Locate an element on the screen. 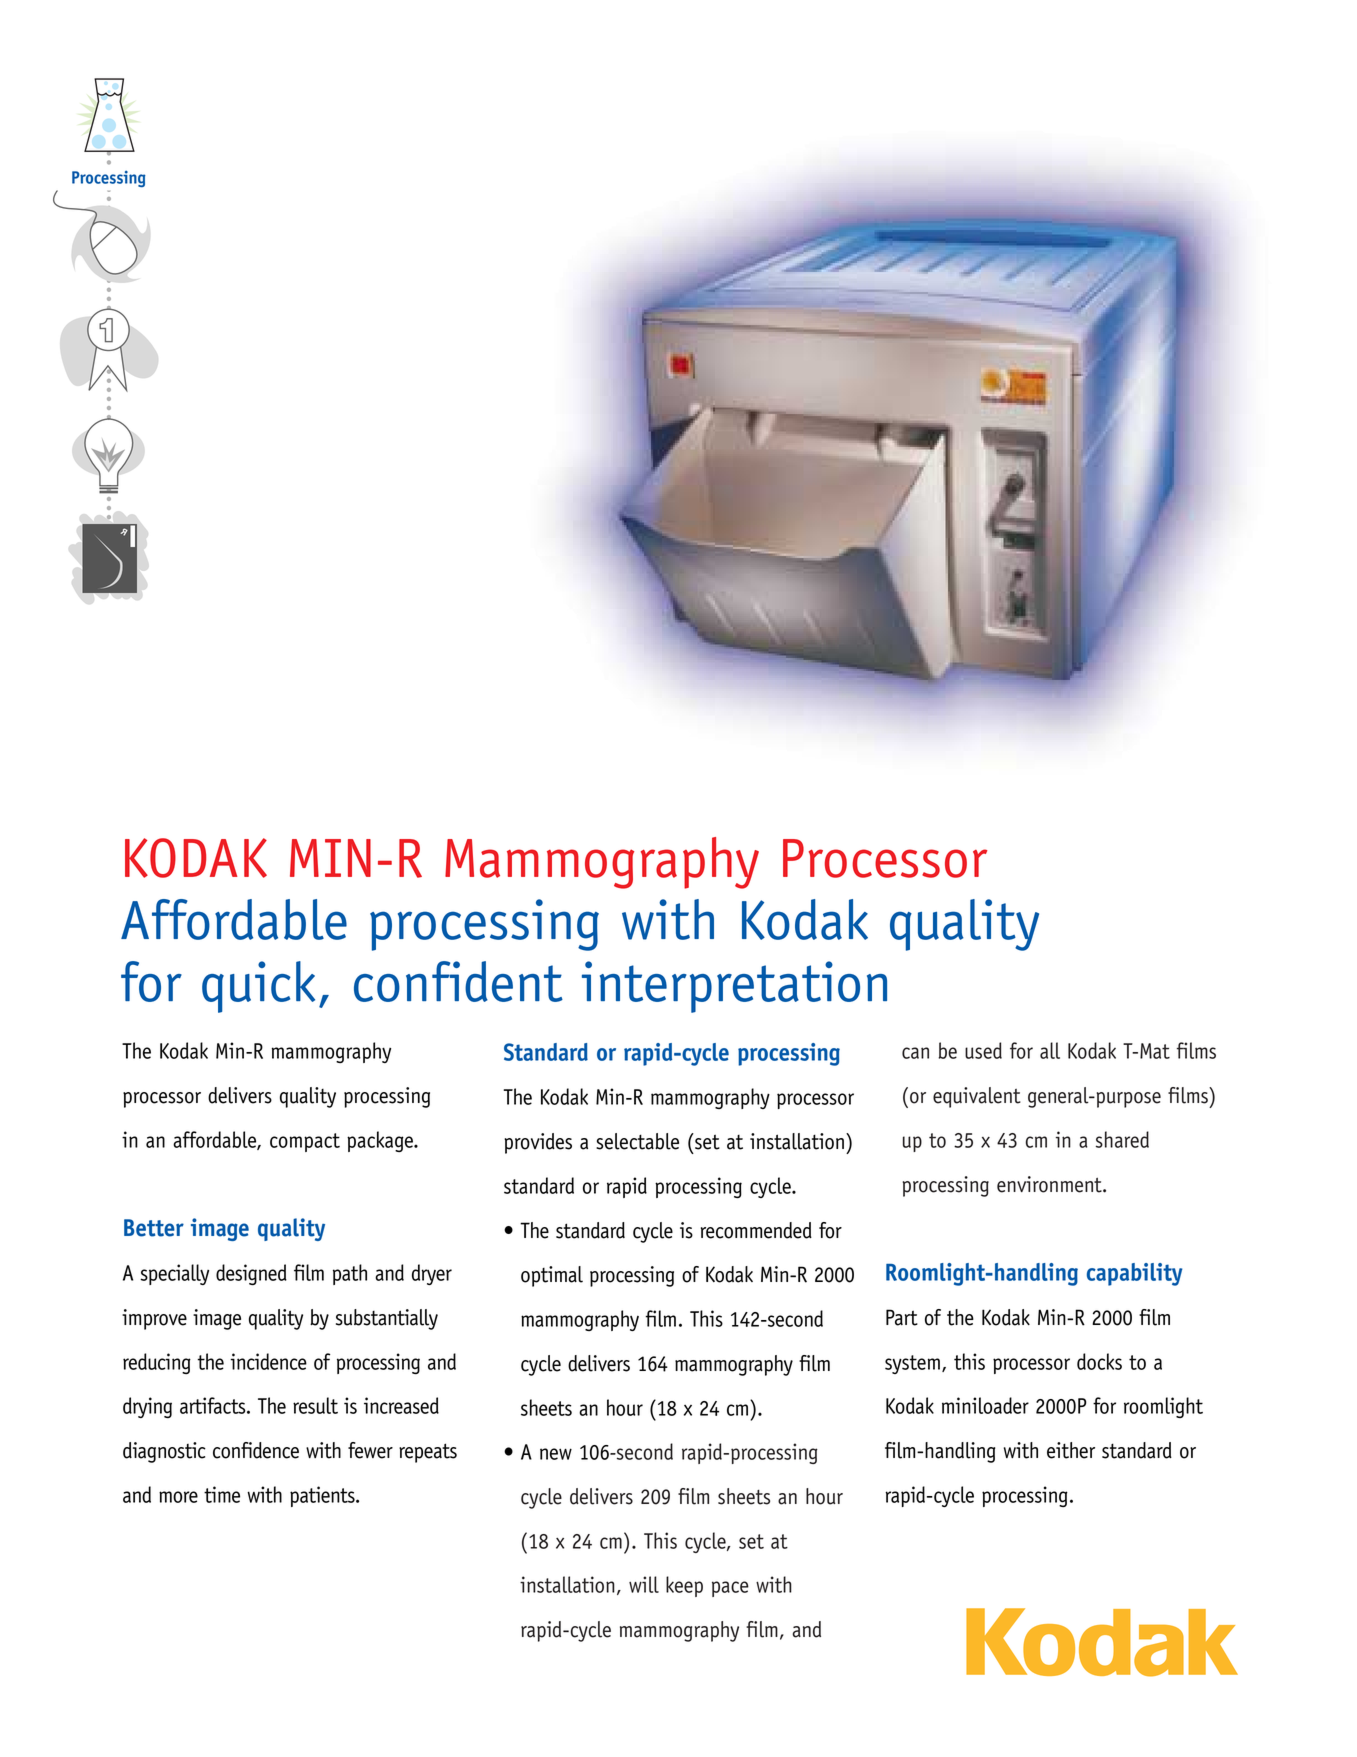  shared is located at coordinates (1122, 1139).
